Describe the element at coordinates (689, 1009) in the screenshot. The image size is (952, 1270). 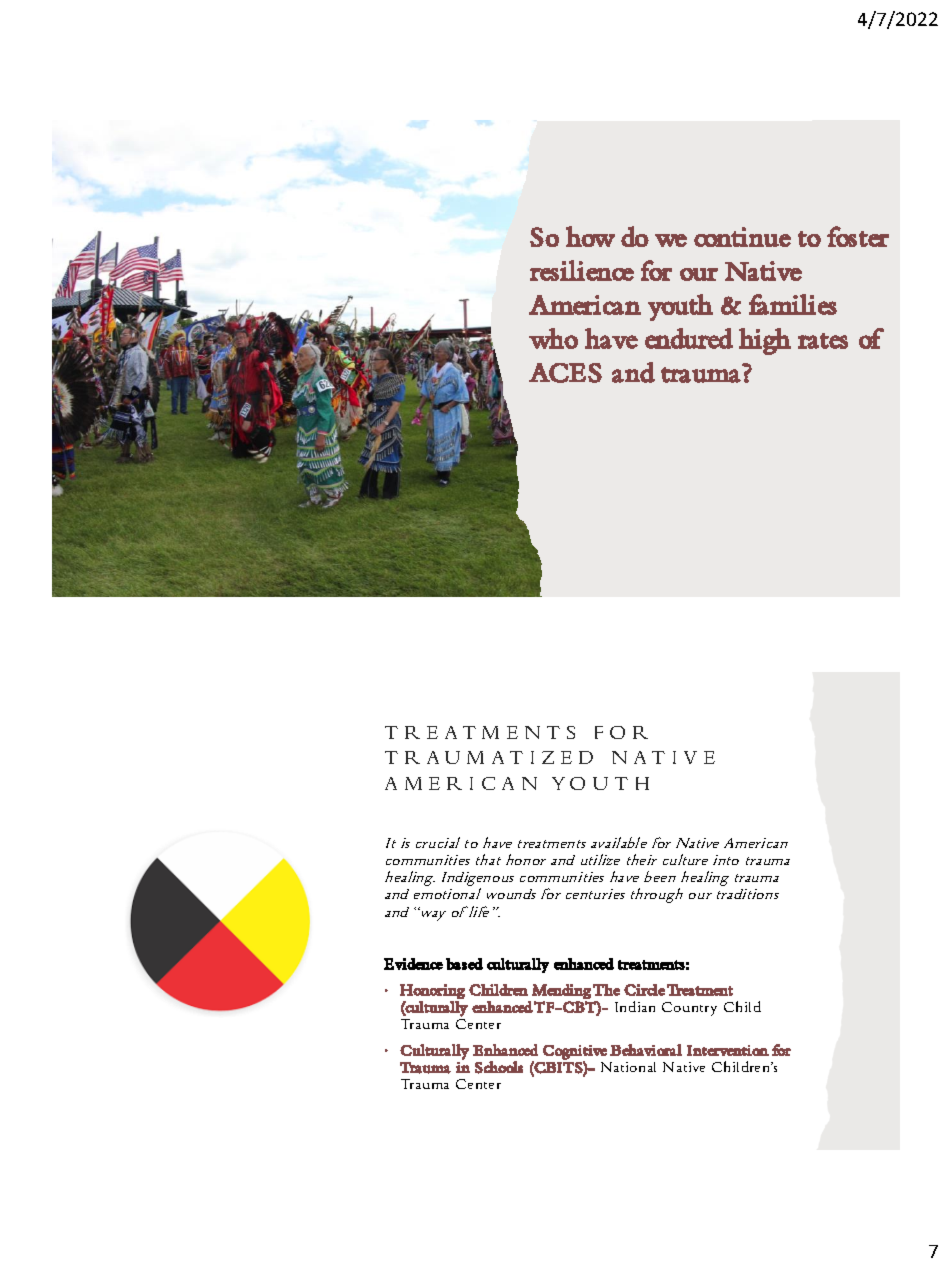
I see `Country` at that location.
